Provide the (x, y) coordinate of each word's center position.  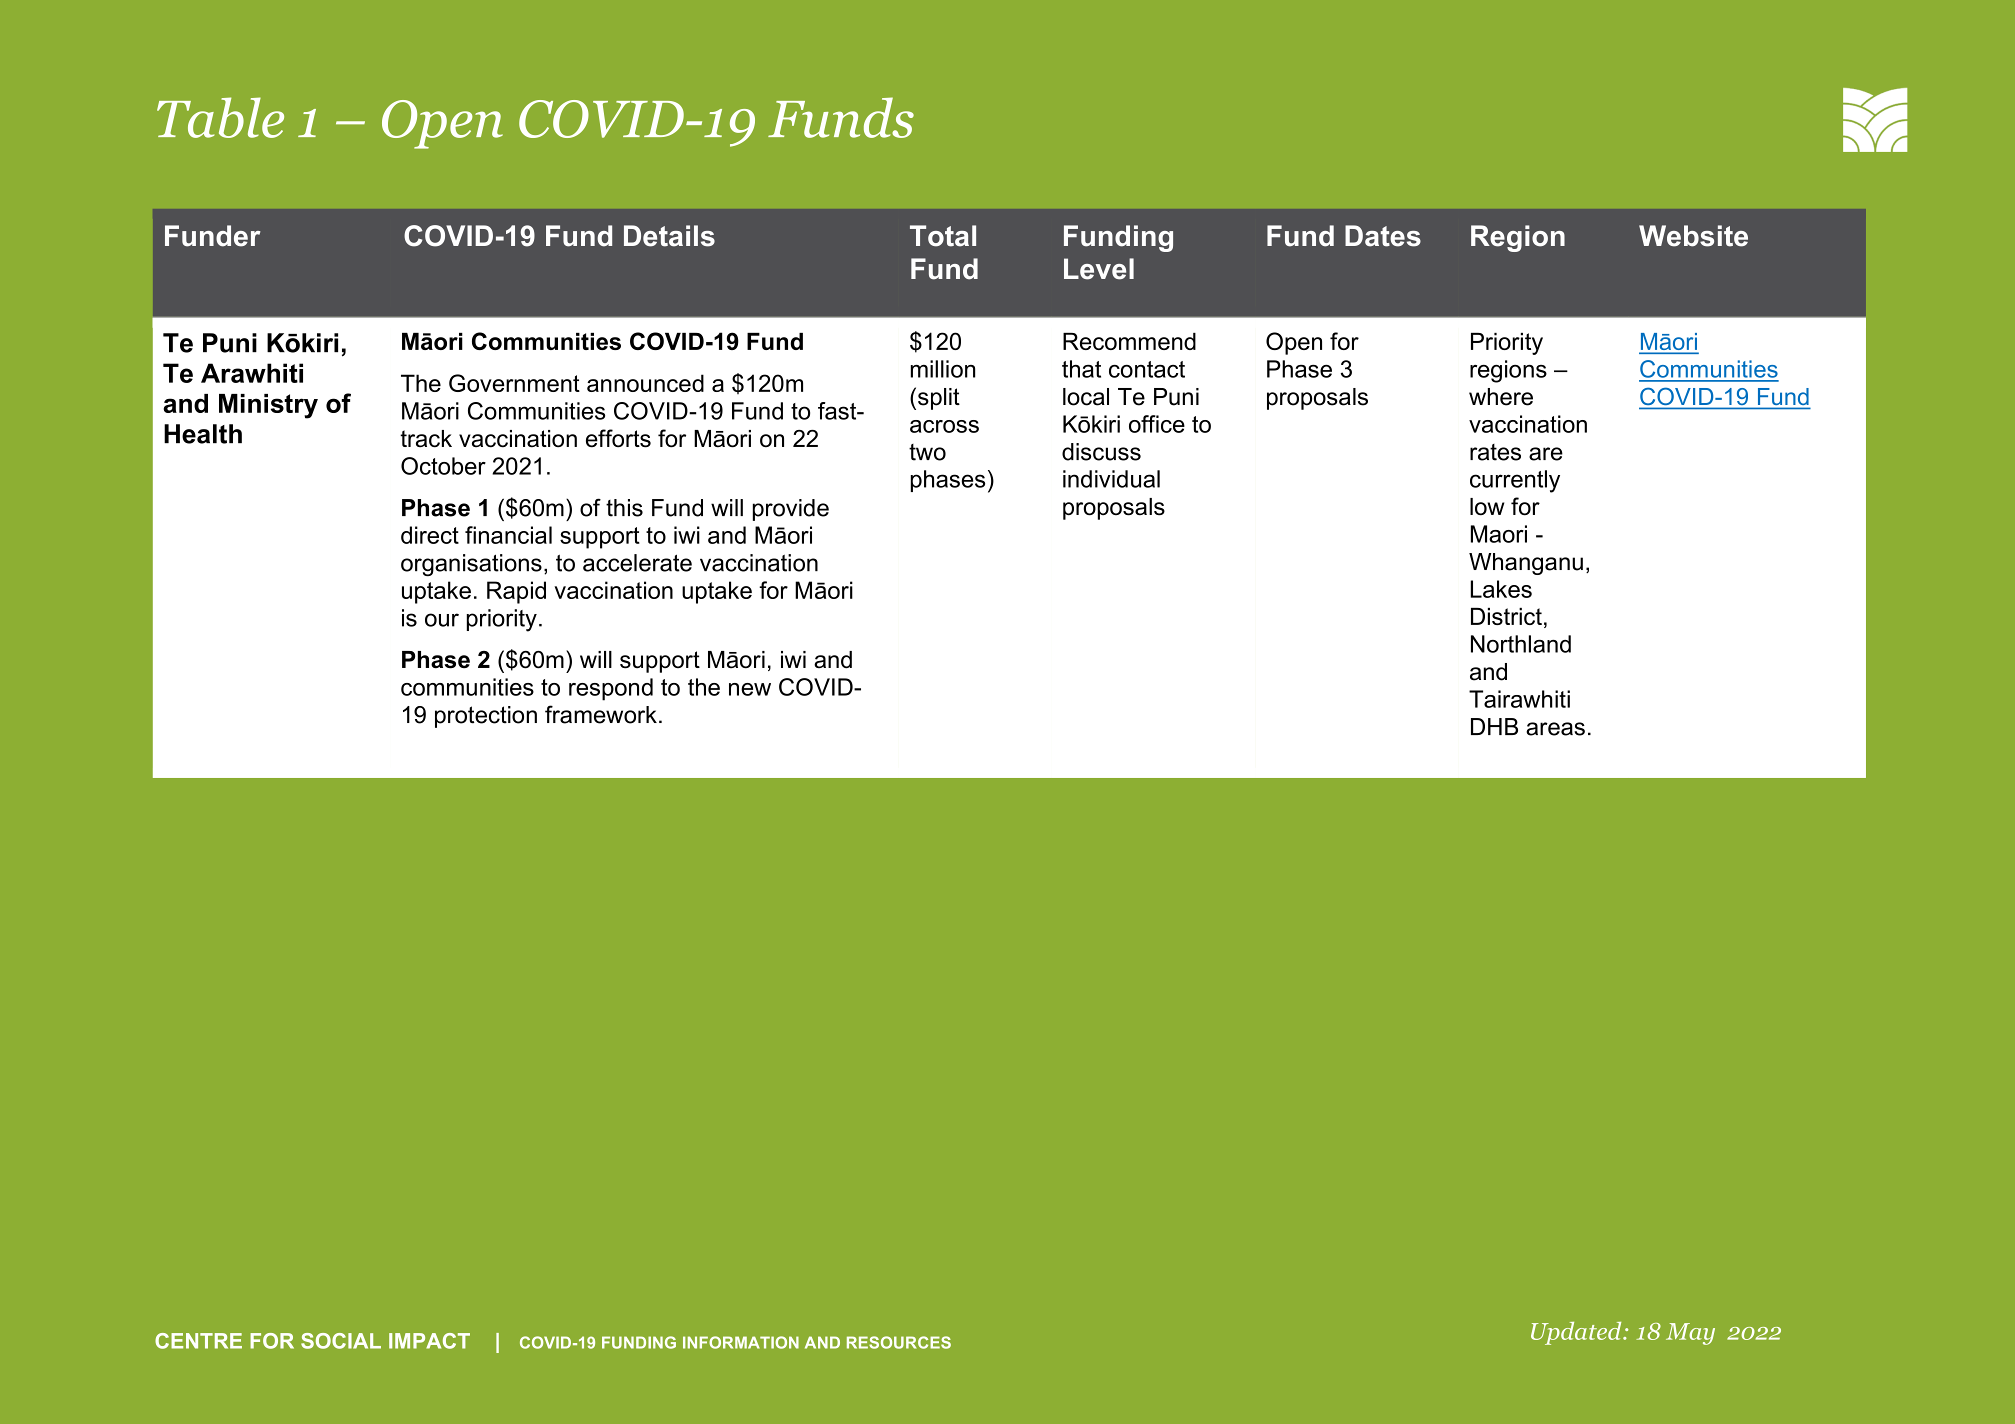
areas (1555, 729)
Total (943, 236)
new (750, 689)
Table (220, 117)
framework (601, 714)
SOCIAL (341, 1341)
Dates (1383, 236)
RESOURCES (899, 1342)
